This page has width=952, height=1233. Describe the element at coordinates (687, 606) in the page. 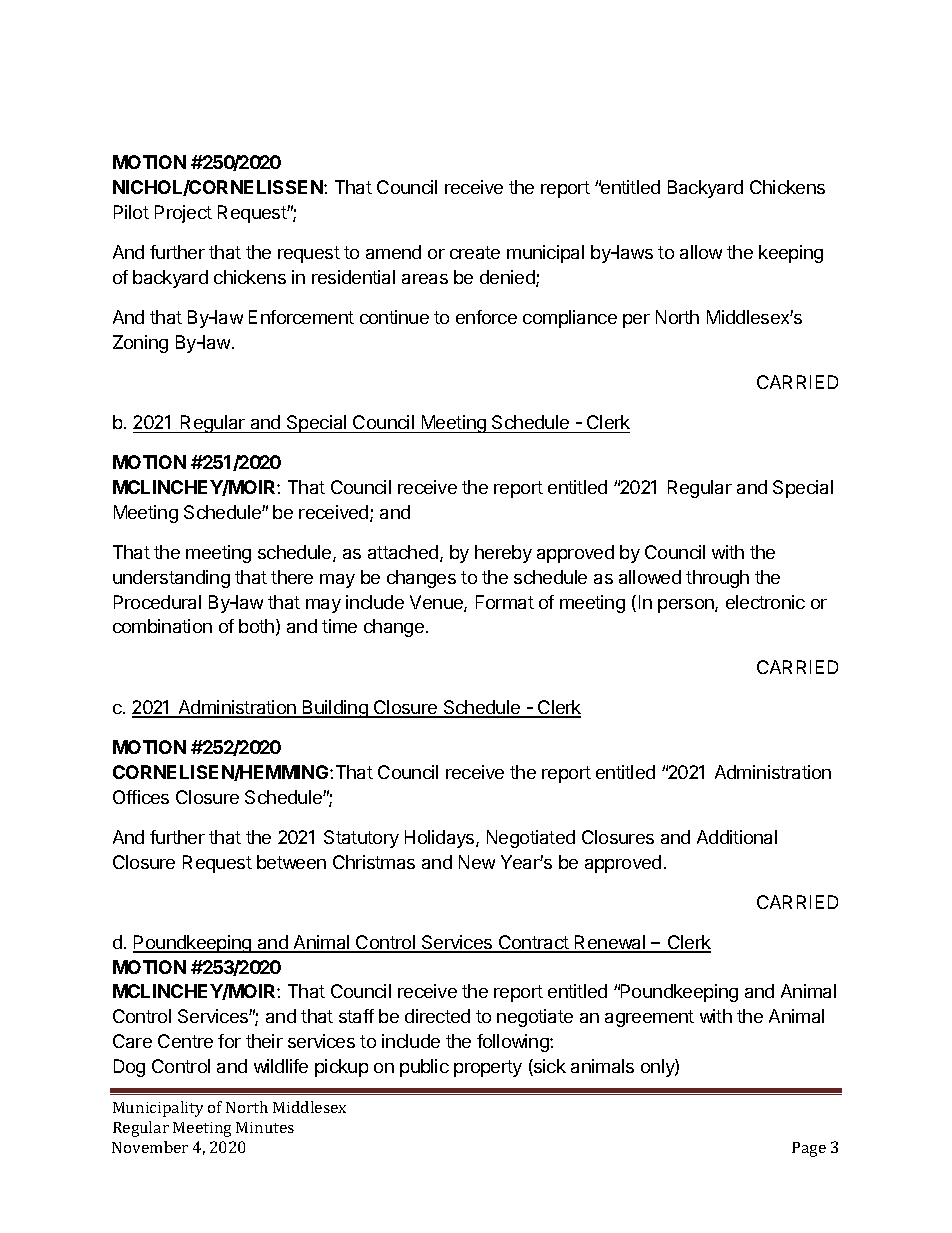

I see `person` at that location.
